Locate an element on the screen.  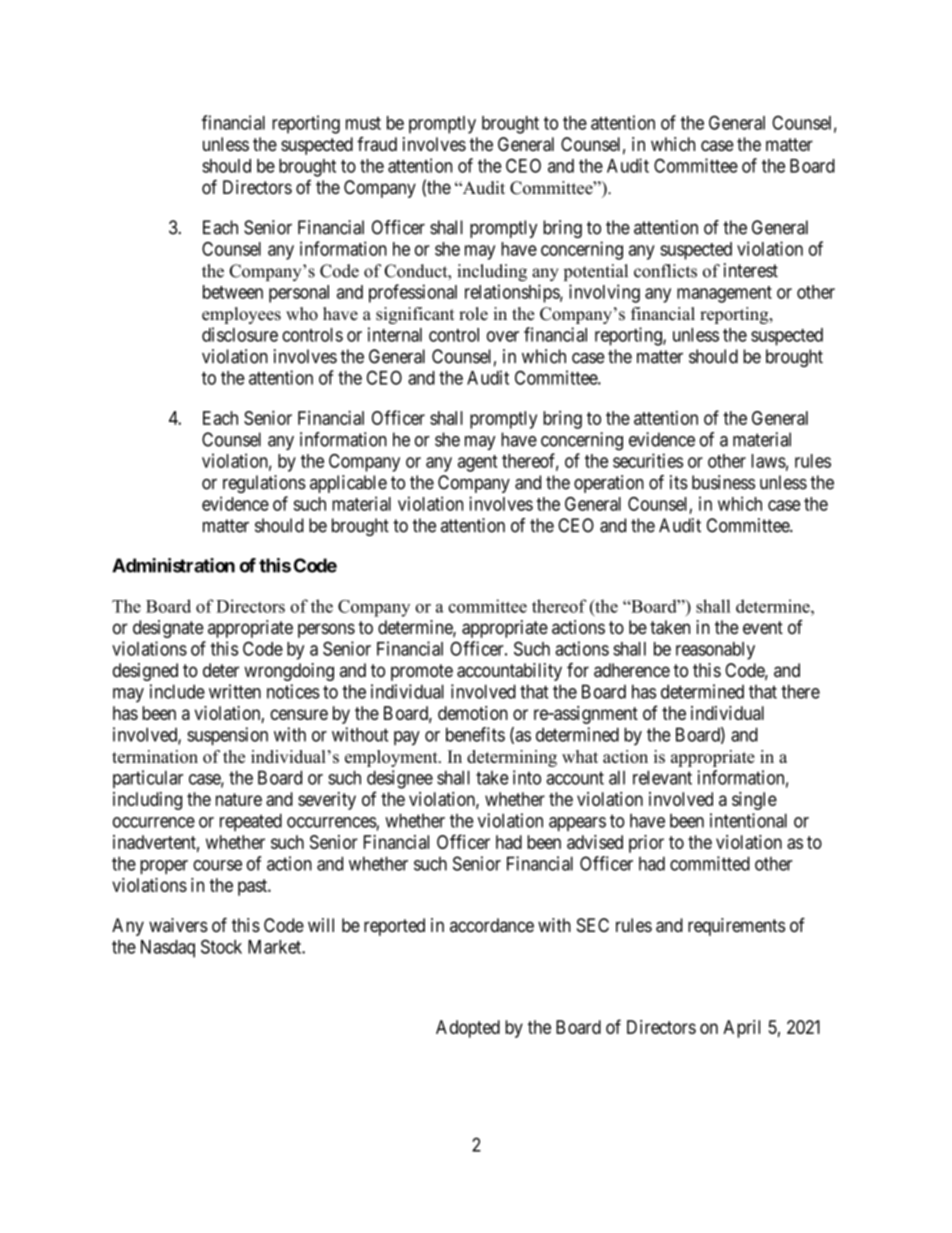
agent is located at coordinates (477, 463).
